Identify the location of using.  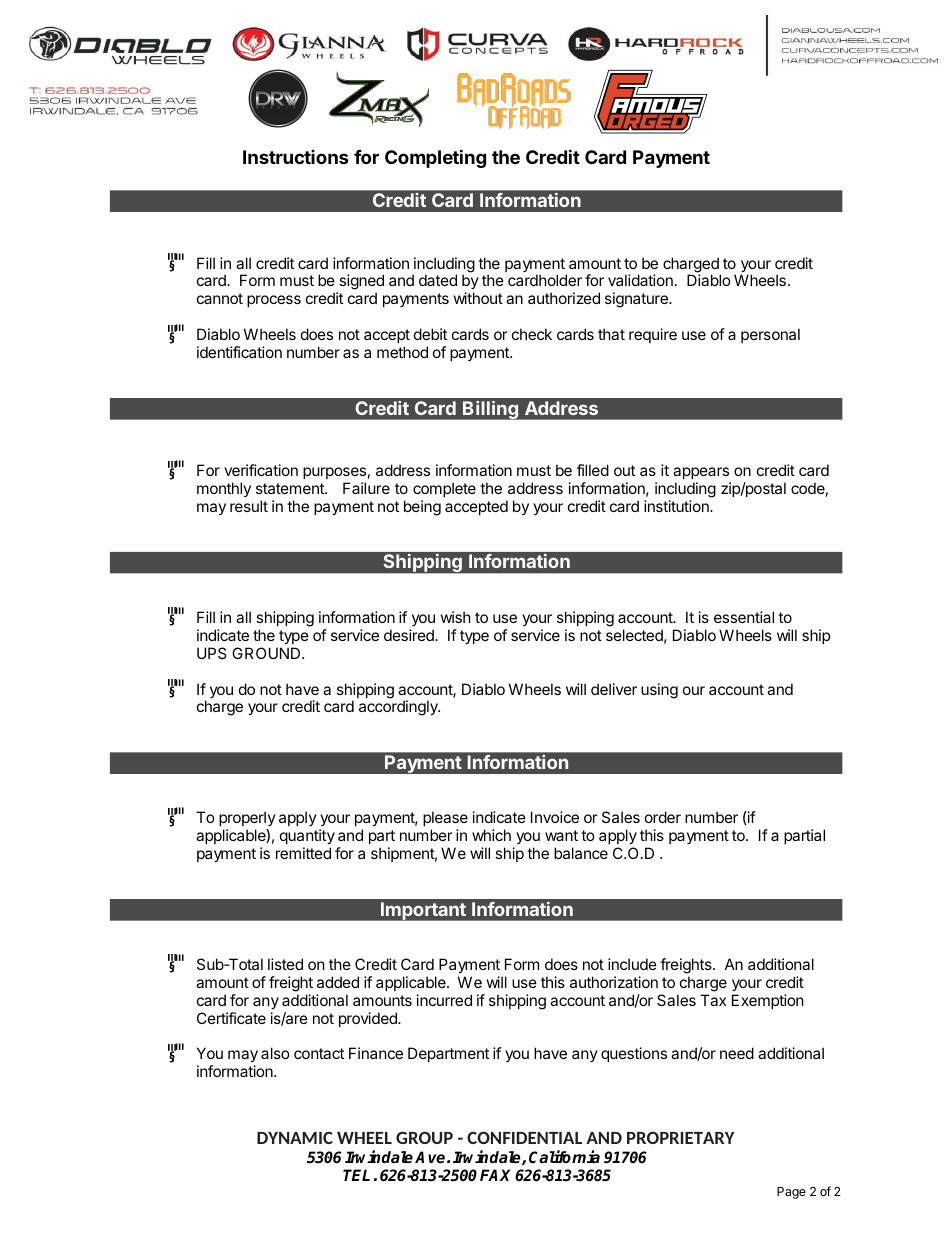
(659, 691).
